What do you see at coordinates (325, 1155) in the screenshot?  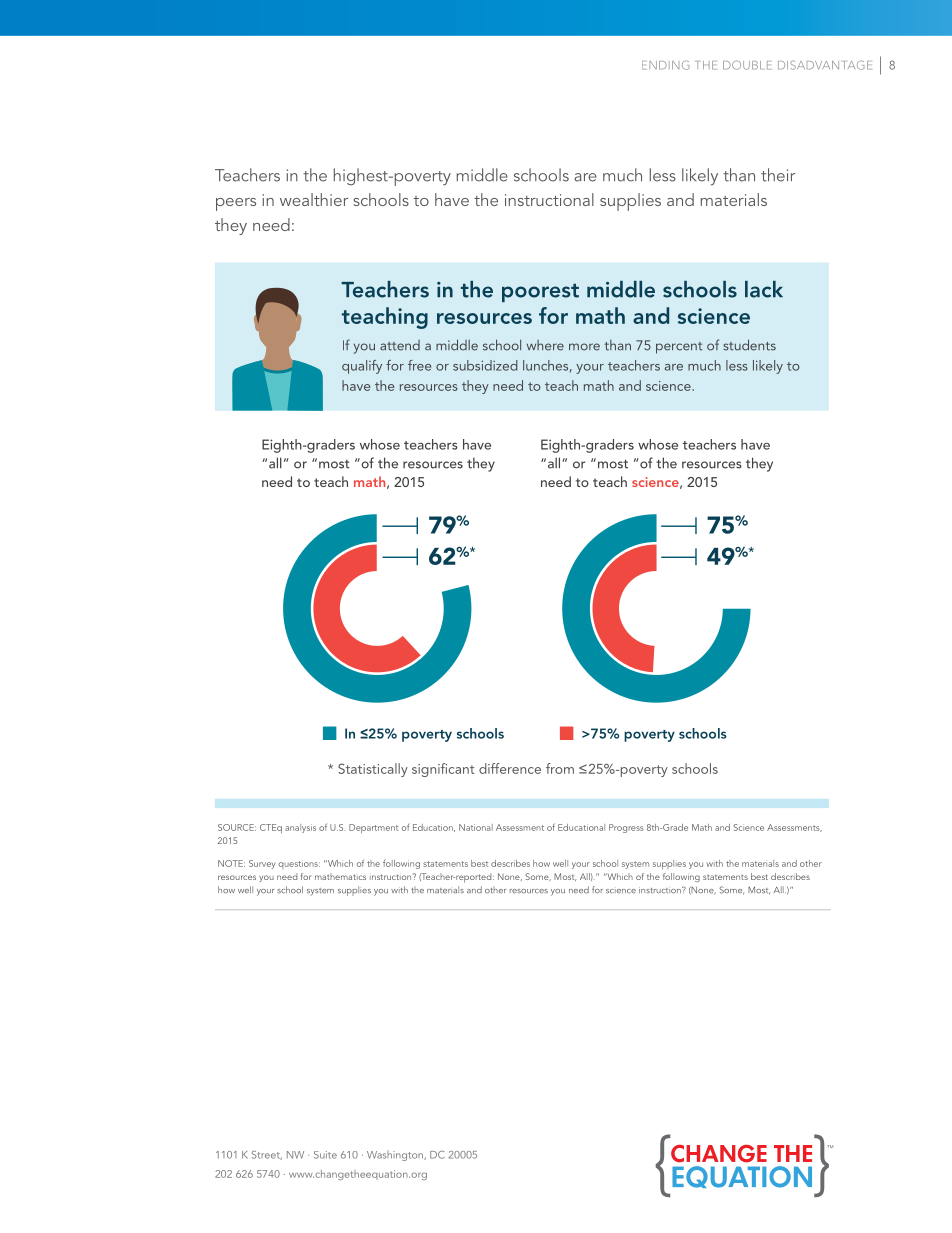 I see `Suite` at bounding box center [325, 1155].
